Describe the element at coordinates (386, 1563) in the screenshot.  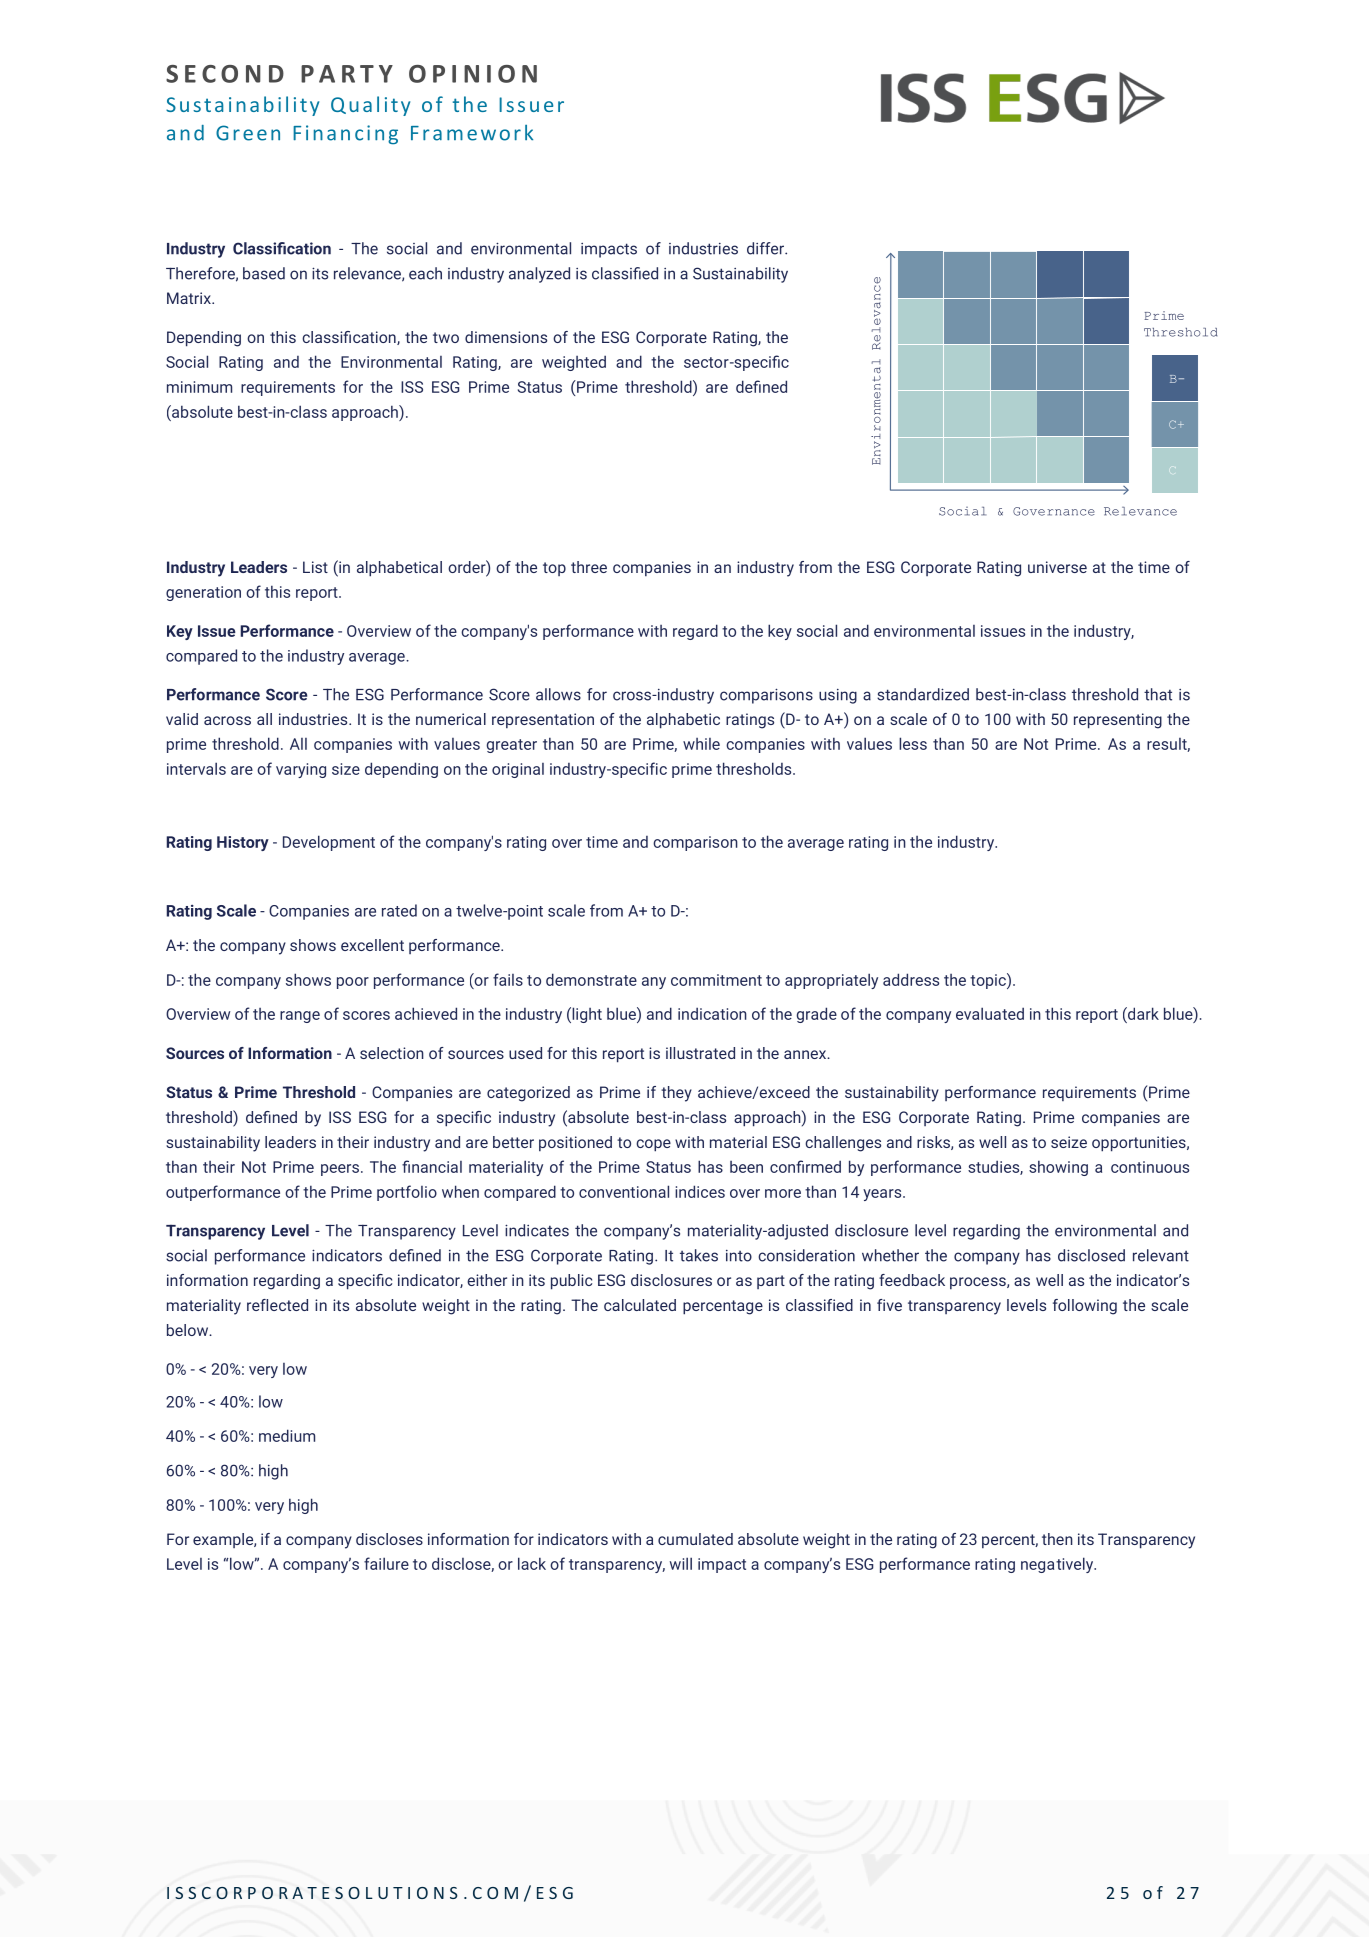
I see `failure` at that location.
